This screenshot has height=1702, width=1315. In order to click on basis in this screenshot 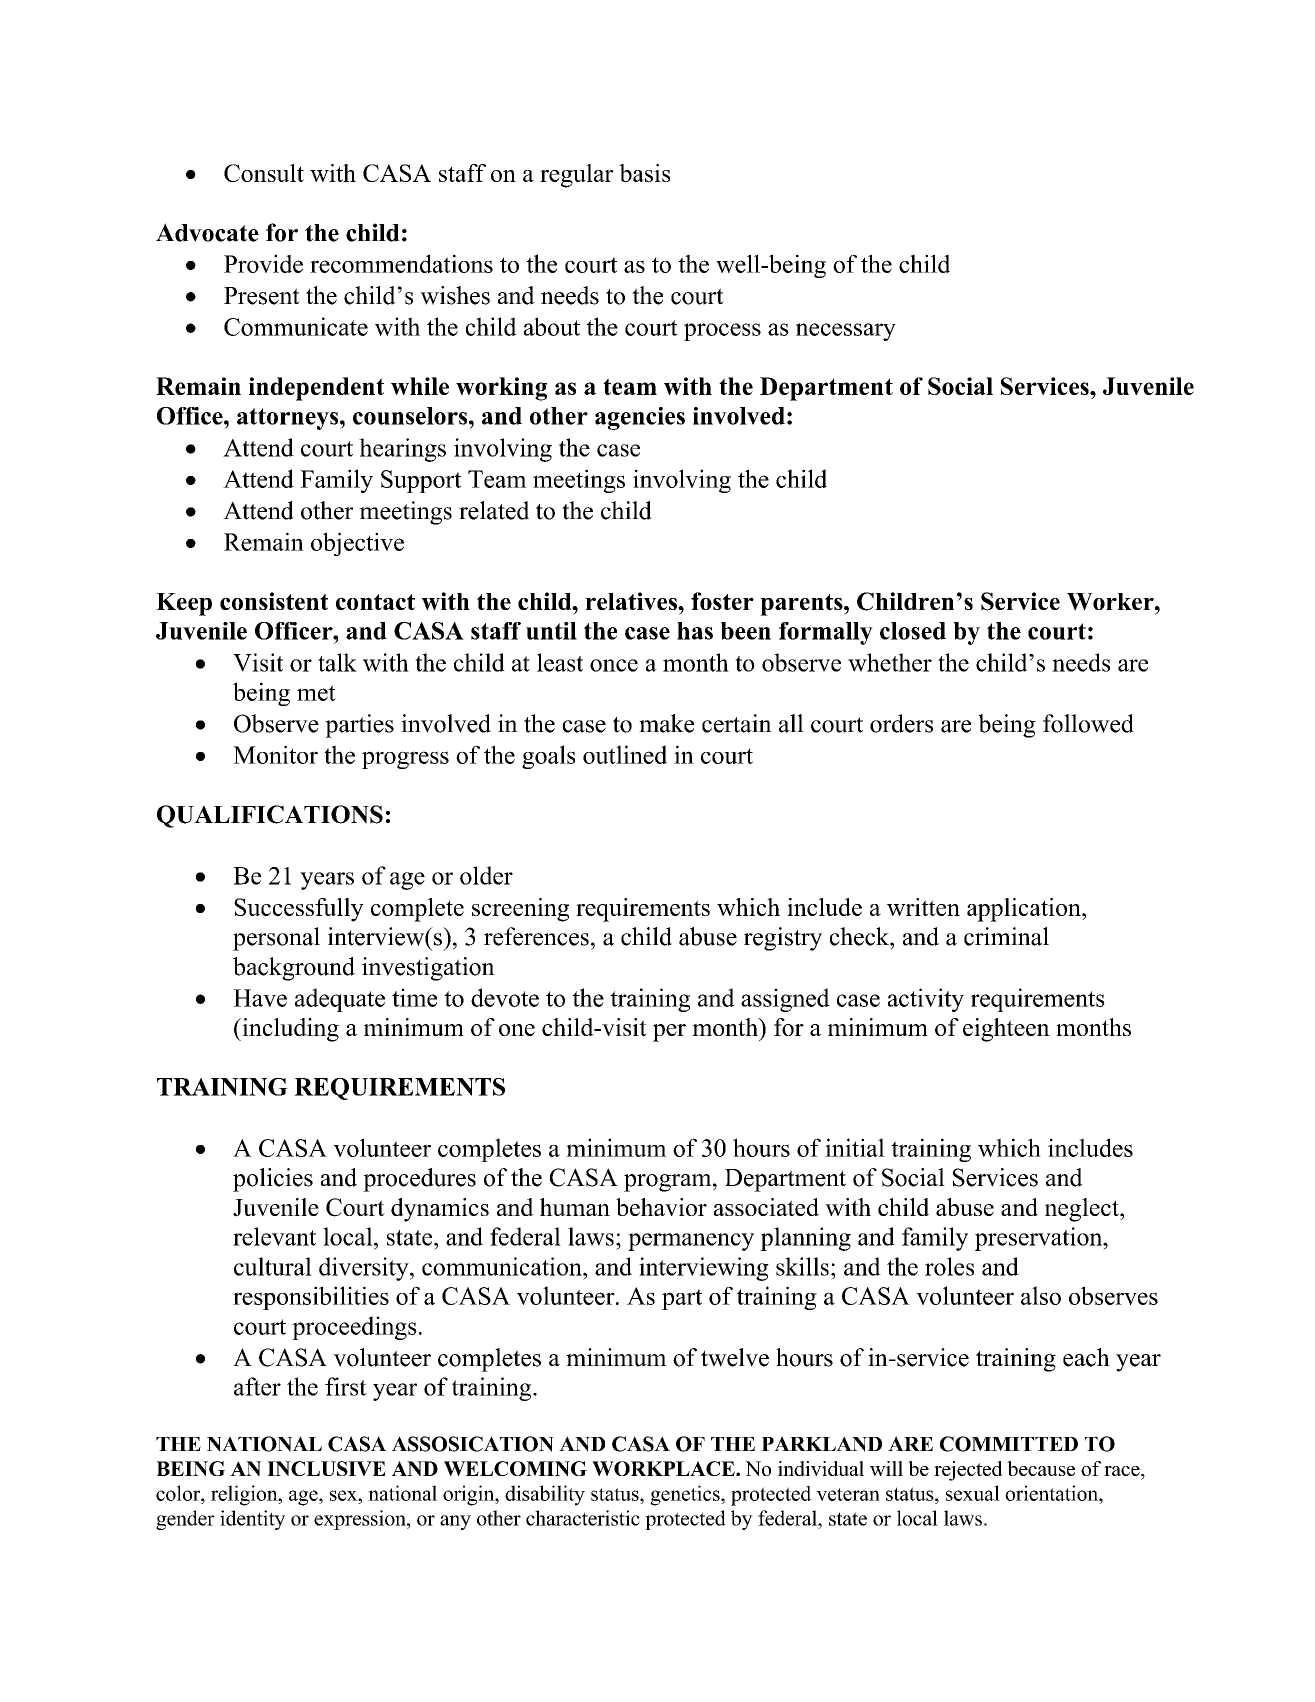, I will do `click(644, 173)`.
